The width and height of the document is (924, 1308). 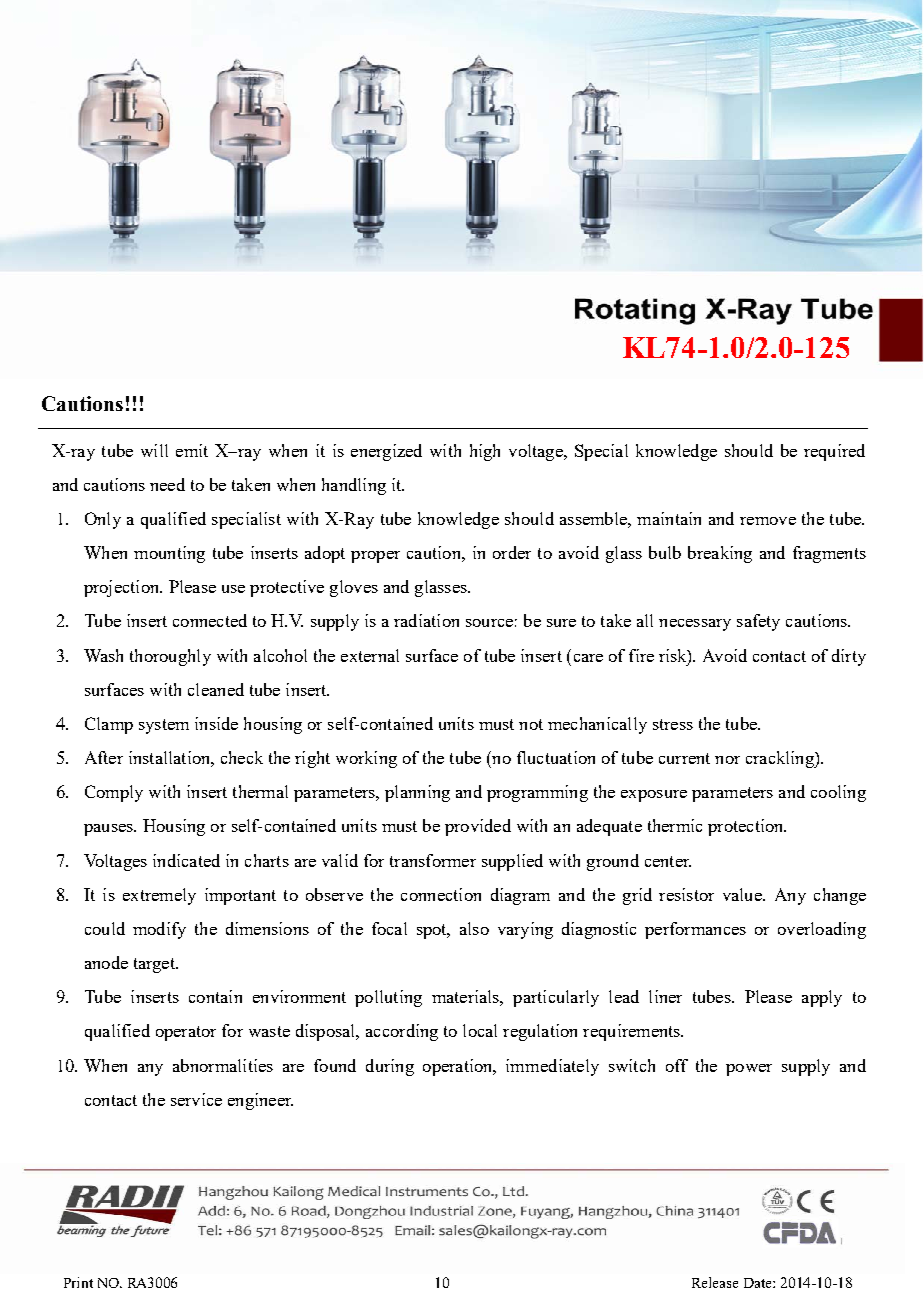 I want to click on Print, so click(x=78, y=1282).
